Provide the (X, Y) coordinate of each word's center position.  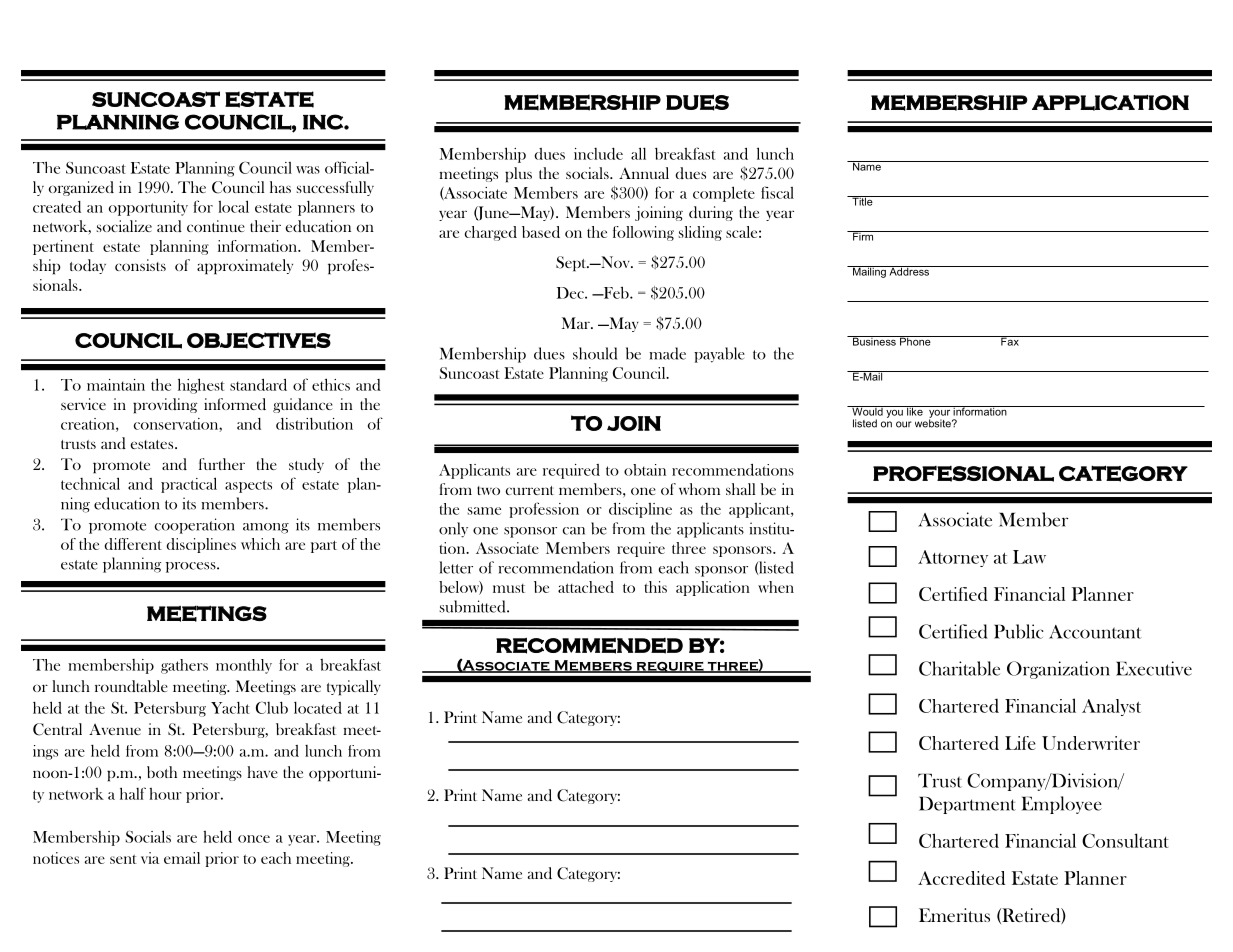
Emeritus (954, 915)
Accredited (961, 878)
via (150, 858)
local (233, 206)
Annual (644, 173)
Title (862, 201)
